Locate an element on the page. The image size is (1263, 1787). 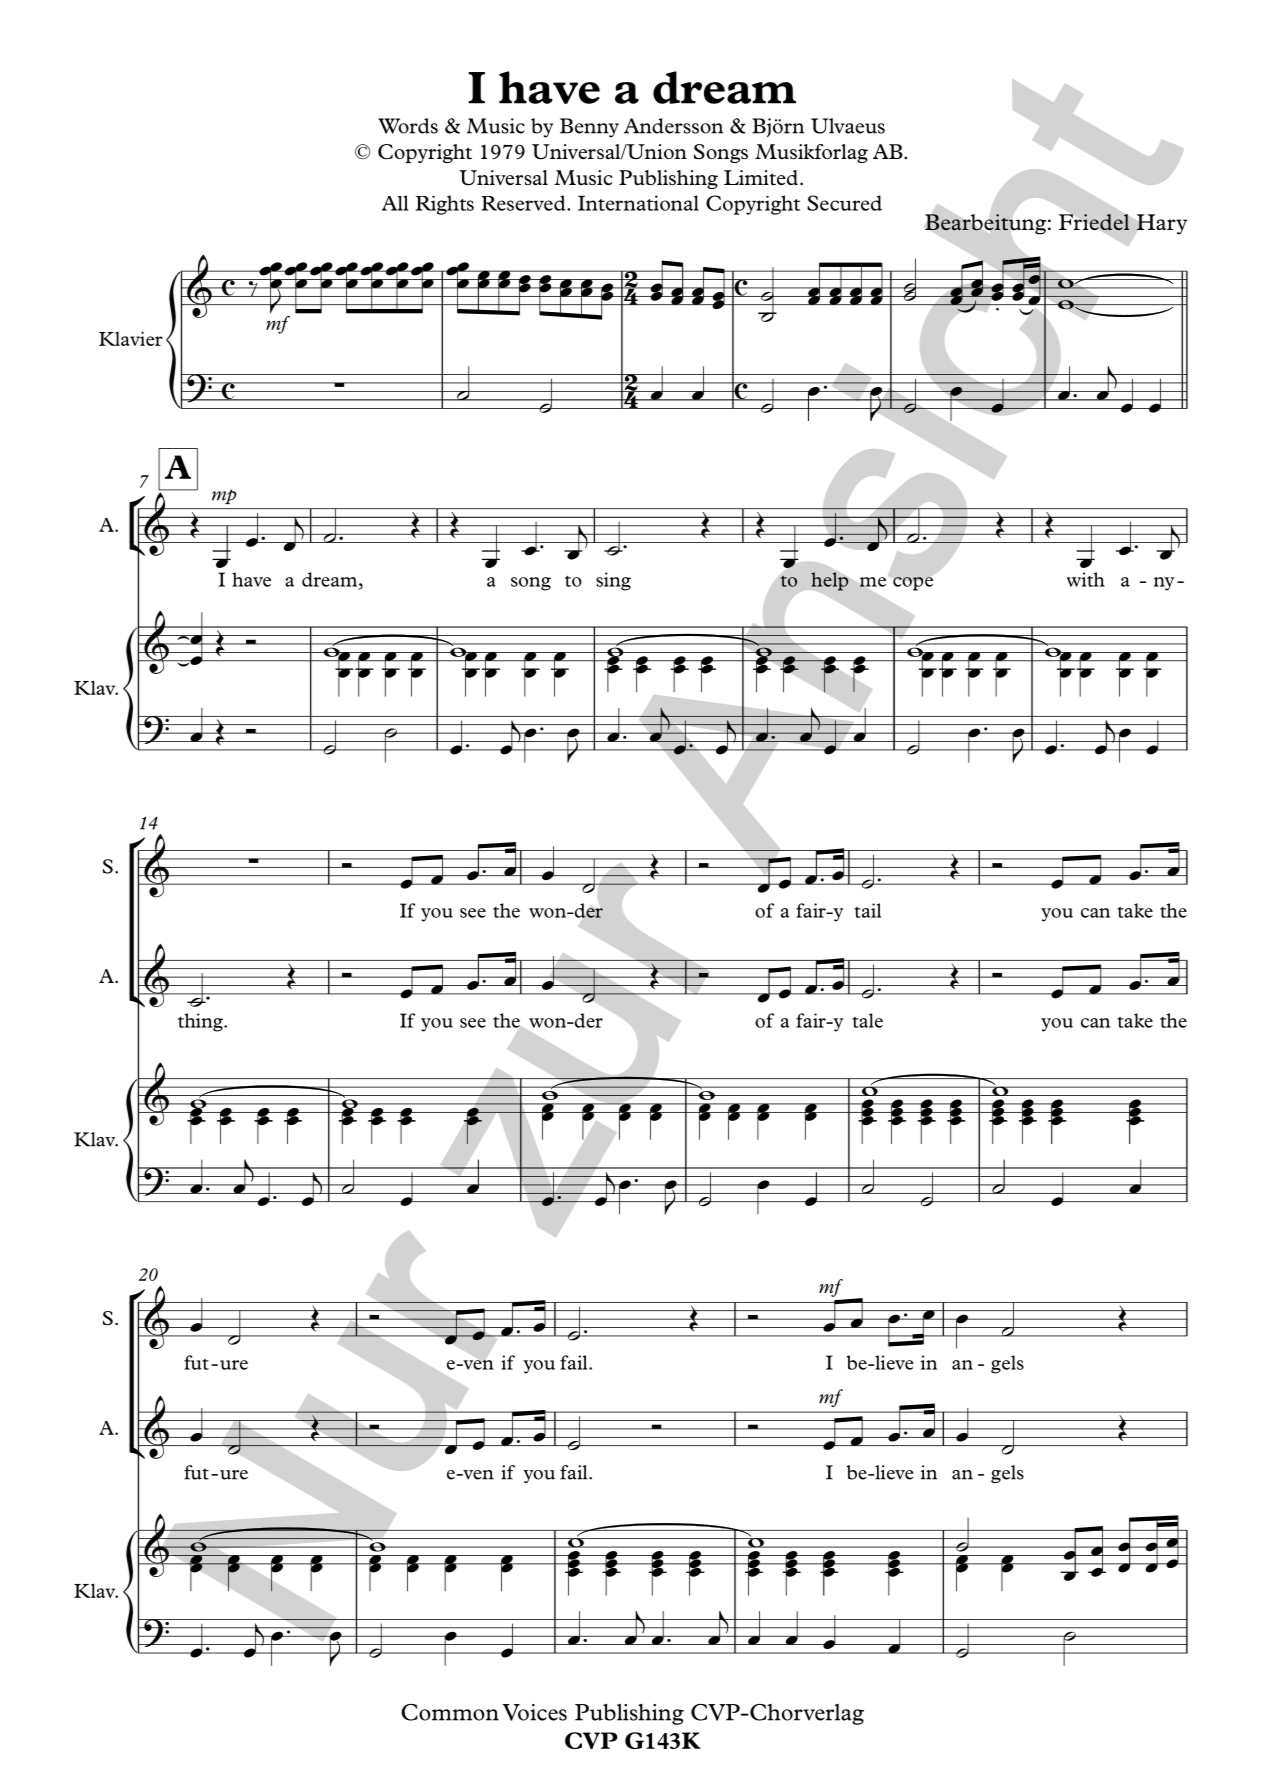
tail is located at coordinates (867, 910).
